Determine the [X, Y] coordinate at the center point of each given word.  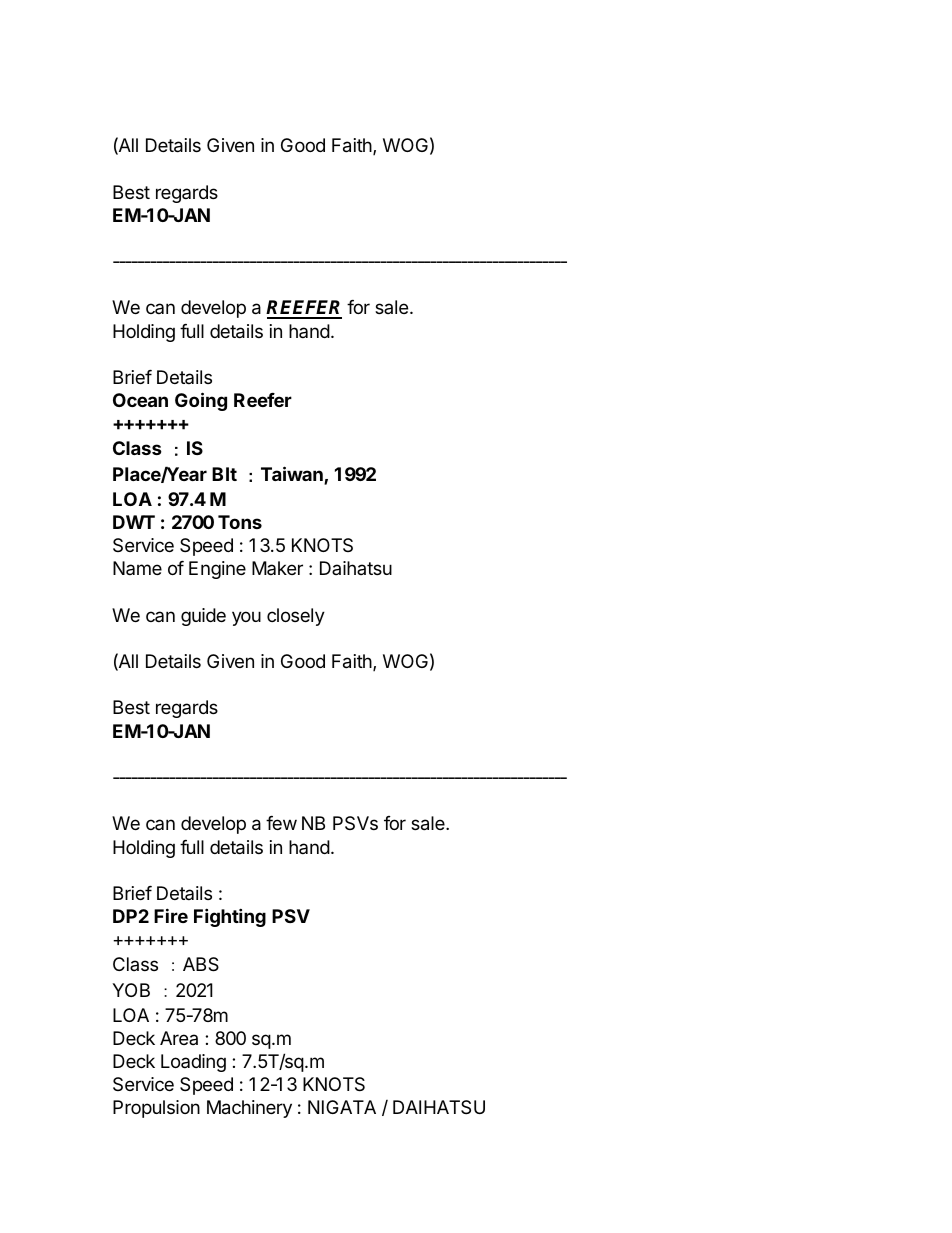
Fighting [230, 917]
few [281, 823]
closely [296, 617]
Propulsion [156, 1109]
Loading [193, 1063]
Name [137, 568]
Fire [171, 915]
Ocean [140, 400]
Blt [224, 474]
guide [203, 617]
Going [201, 401]
